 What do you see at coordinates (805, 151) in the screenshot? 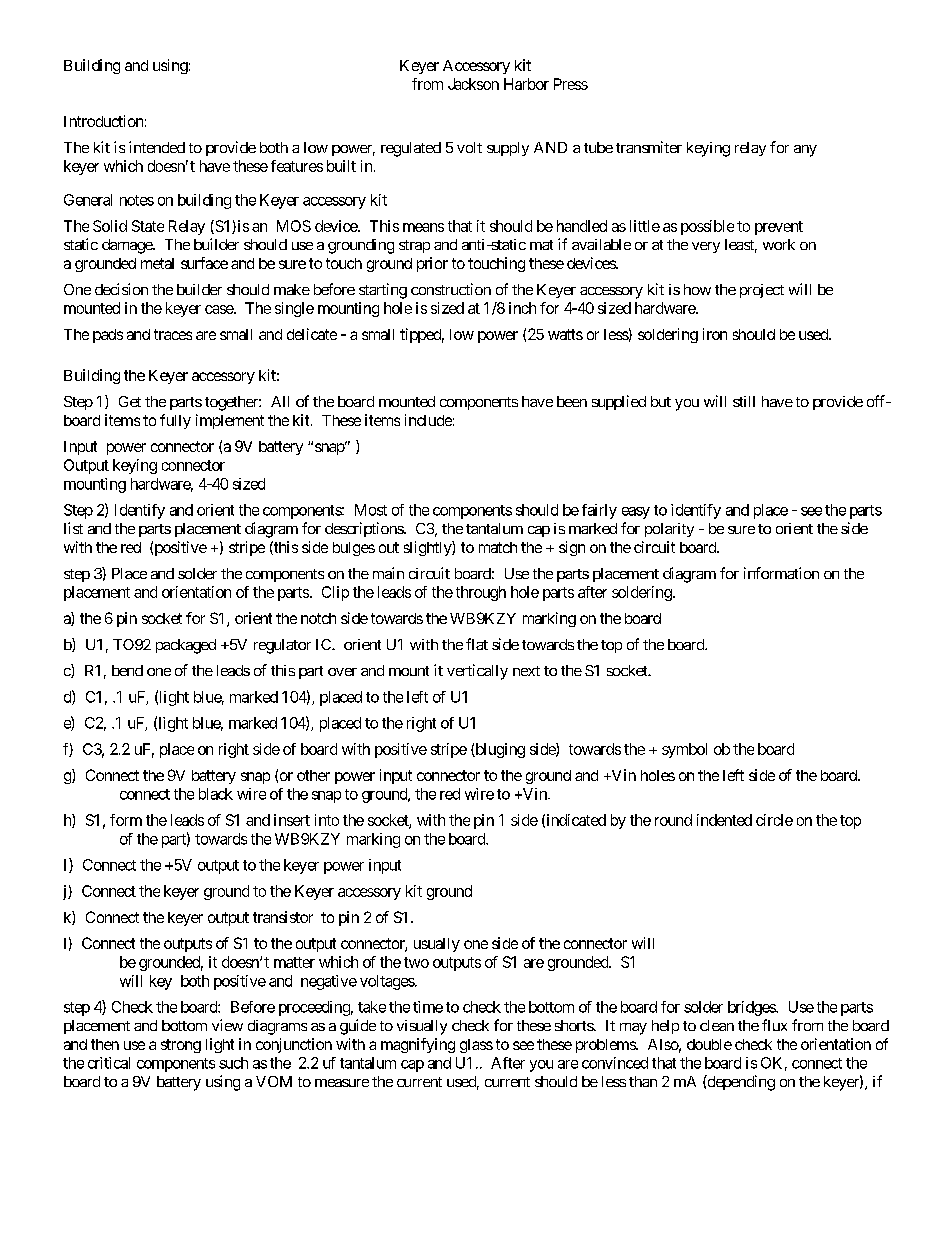
I see `any` at bounding box center [805, 151].
